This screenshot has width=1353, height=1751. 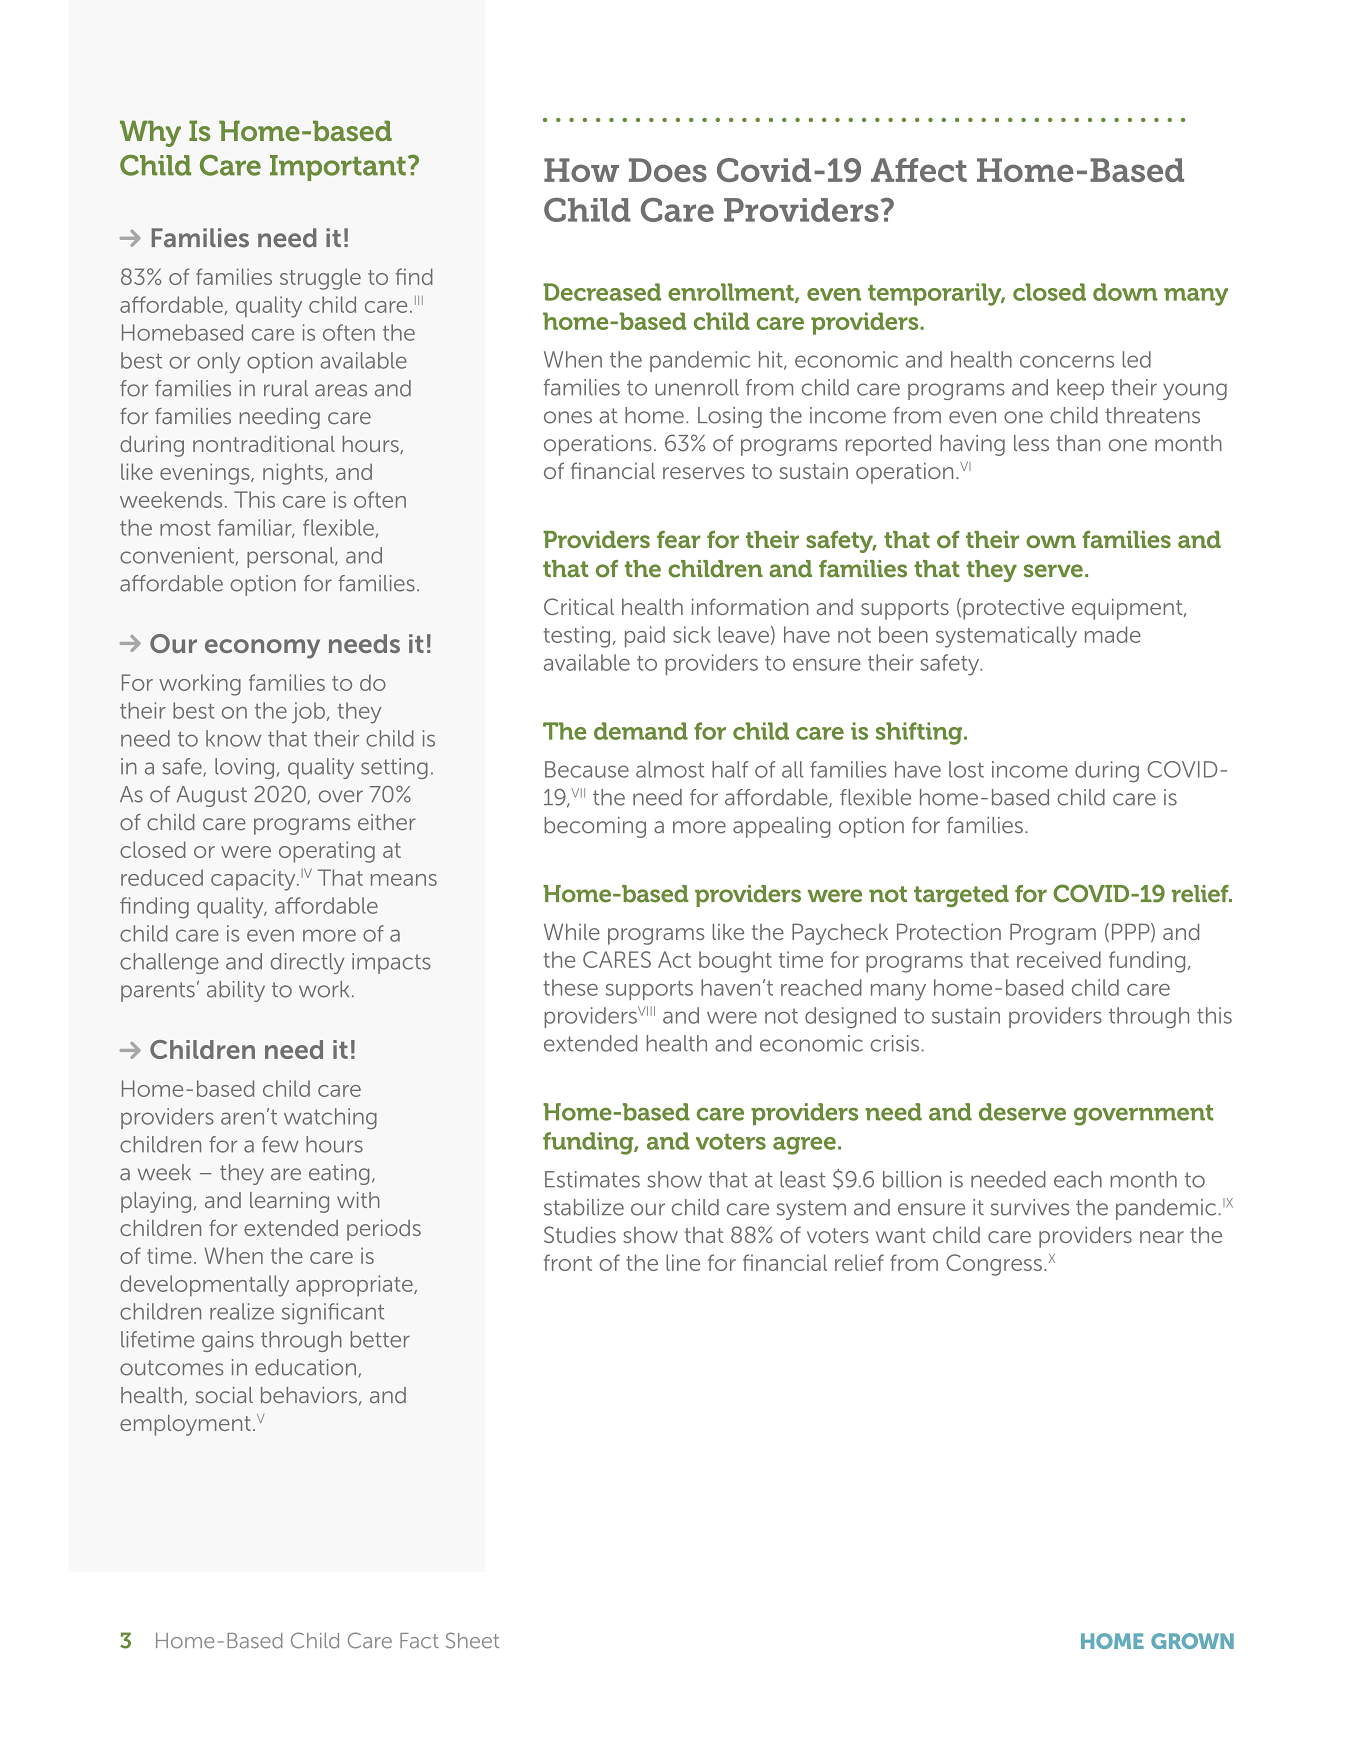 What do you see at coordinates (592, 1179) in the screenshot?
I see `Estimates` at bounding box center [592, 1179].
